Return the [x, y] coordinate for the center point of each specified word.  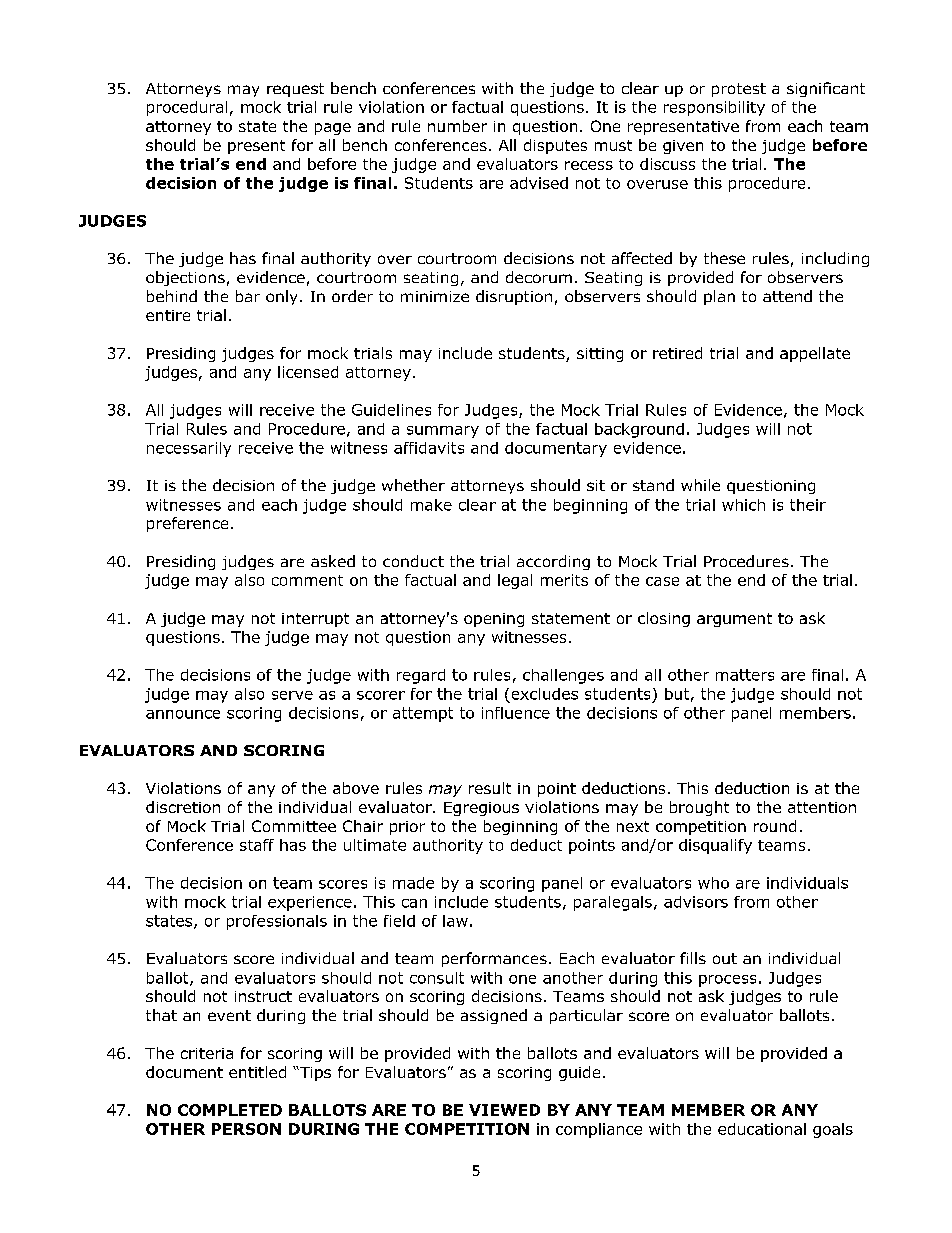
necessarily [189, 449]
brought [699, 808]
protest [739, 90]
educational [762, 1129]
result [490, 788]
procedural [187, 108]
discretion [183, 807]
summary [443, 432]
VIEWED [504, 1110]
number [457, 126]
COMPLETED [230, 1110]
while [700, 485]
